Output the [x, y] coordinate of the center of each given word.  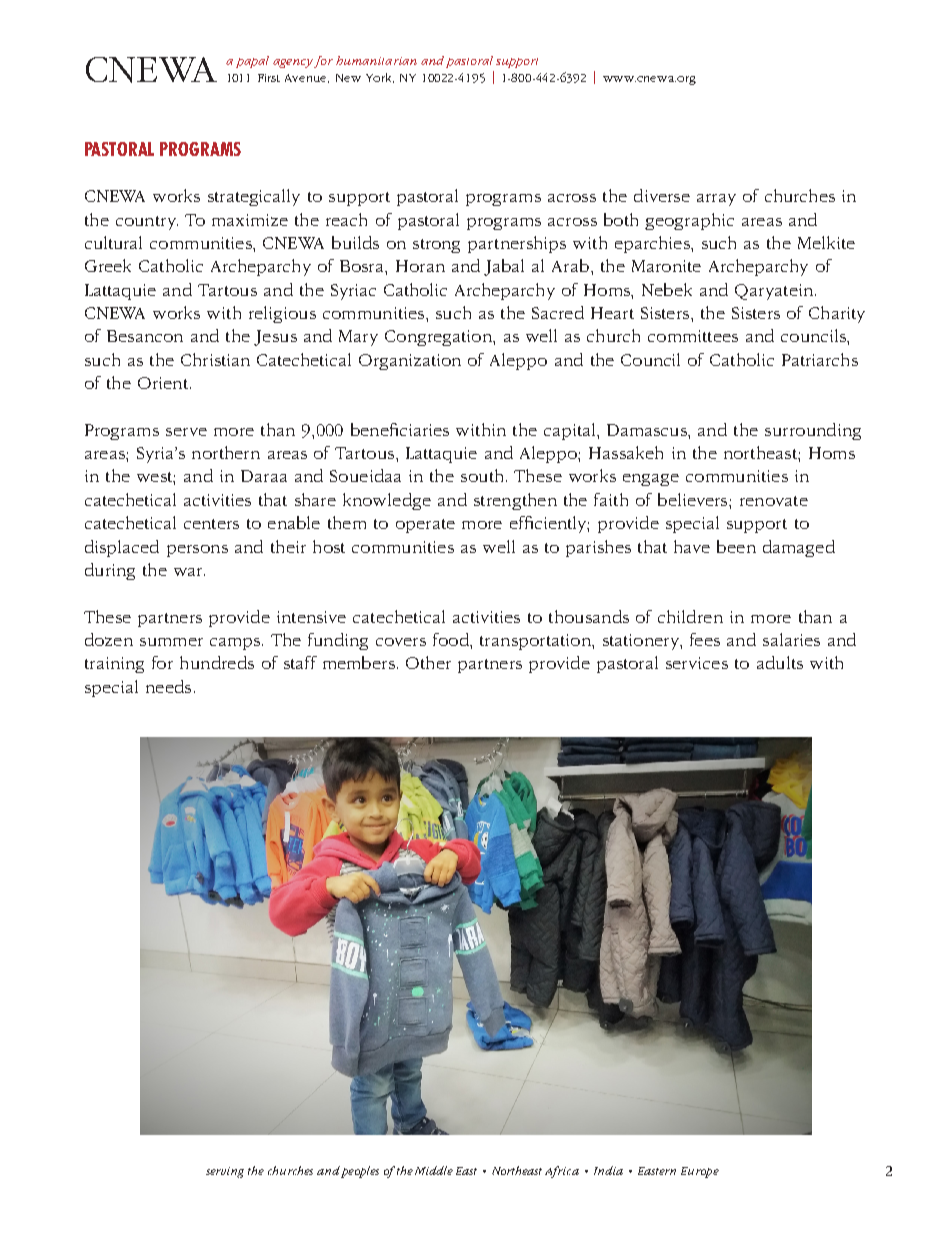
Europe [700, 1172]
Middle [434, 1170]
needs [168, 686]
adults [780, 662]
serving [225, 1172]
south [482, 475]
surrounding [813, 431]
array [716, 200]
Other [428, 662]
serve [186, 432]
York [380, 78]
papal [252, 62]
